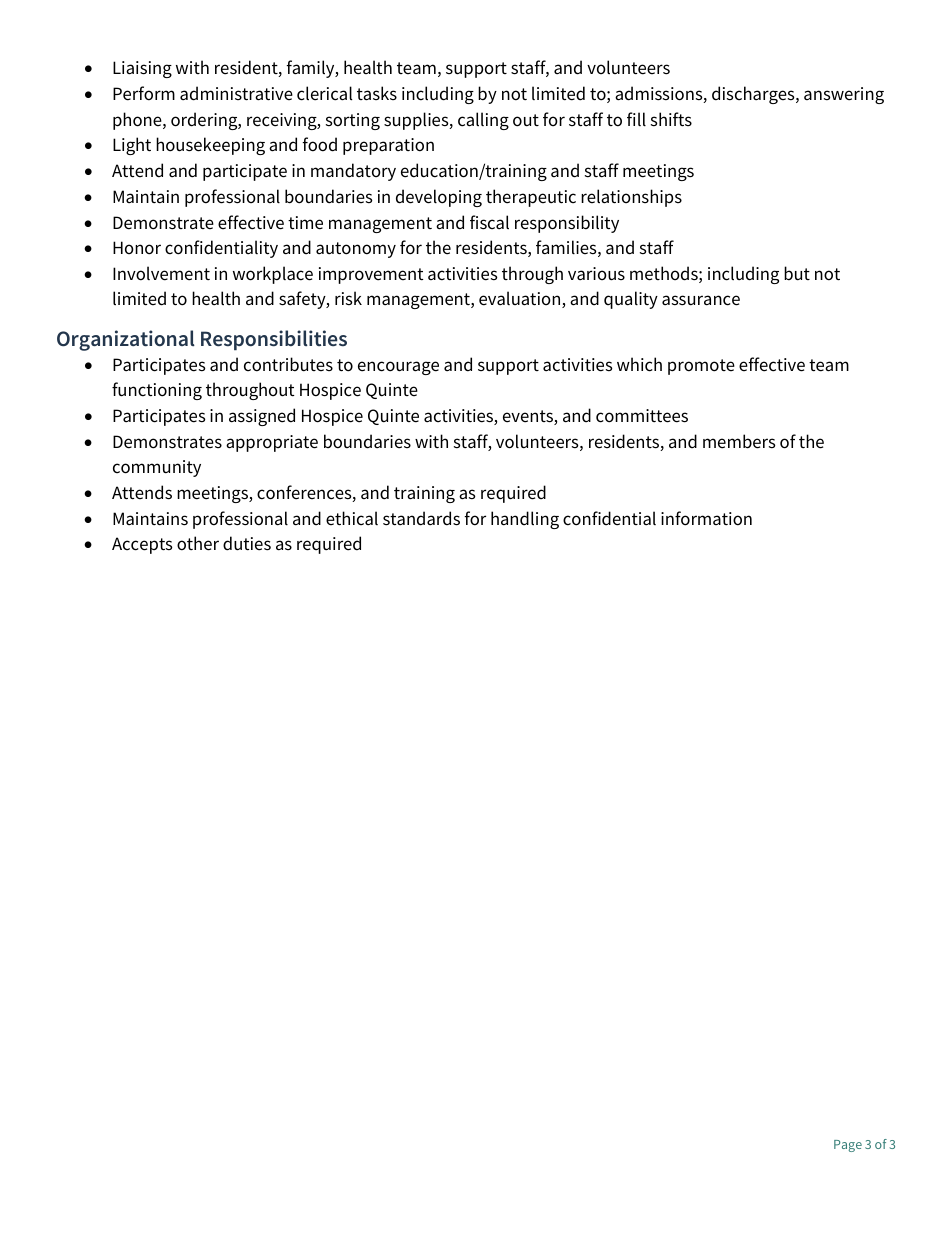  Describe the element at coordinates (157, 391) in the page. I see `functioning` at that location.
